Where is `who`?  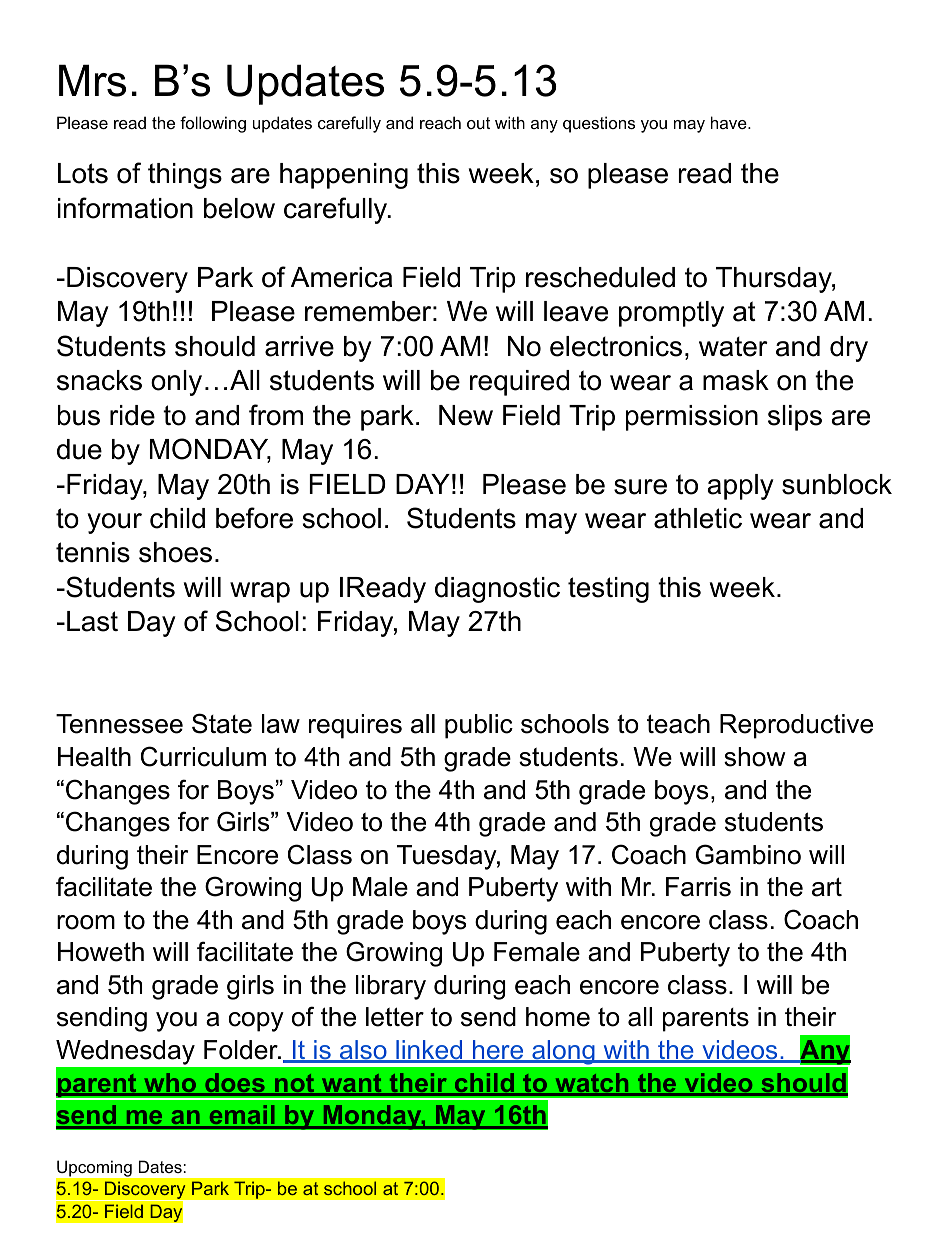 who is located at coordinates (170, 1084).
